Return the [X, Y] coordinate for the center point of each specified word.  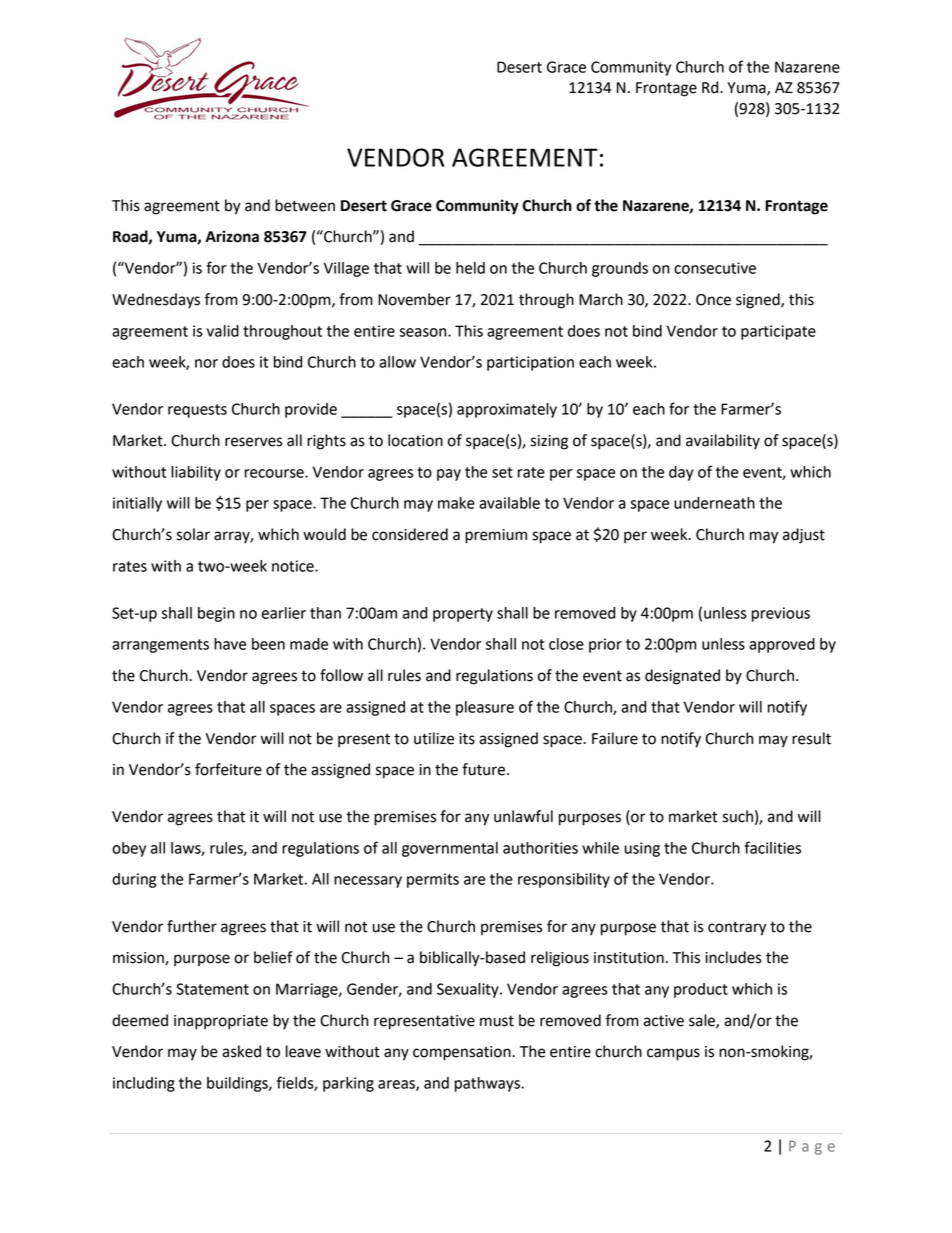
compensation [463, 1053]
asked [241, 1051]
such [738, 816]
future [483, 769]
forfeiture [228, 769]
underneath [714, 503]
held [470, 268]
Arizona [232, 236]
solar [193, 534]
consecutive [715, 268]
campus [673, 1054]
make [456, 503]
